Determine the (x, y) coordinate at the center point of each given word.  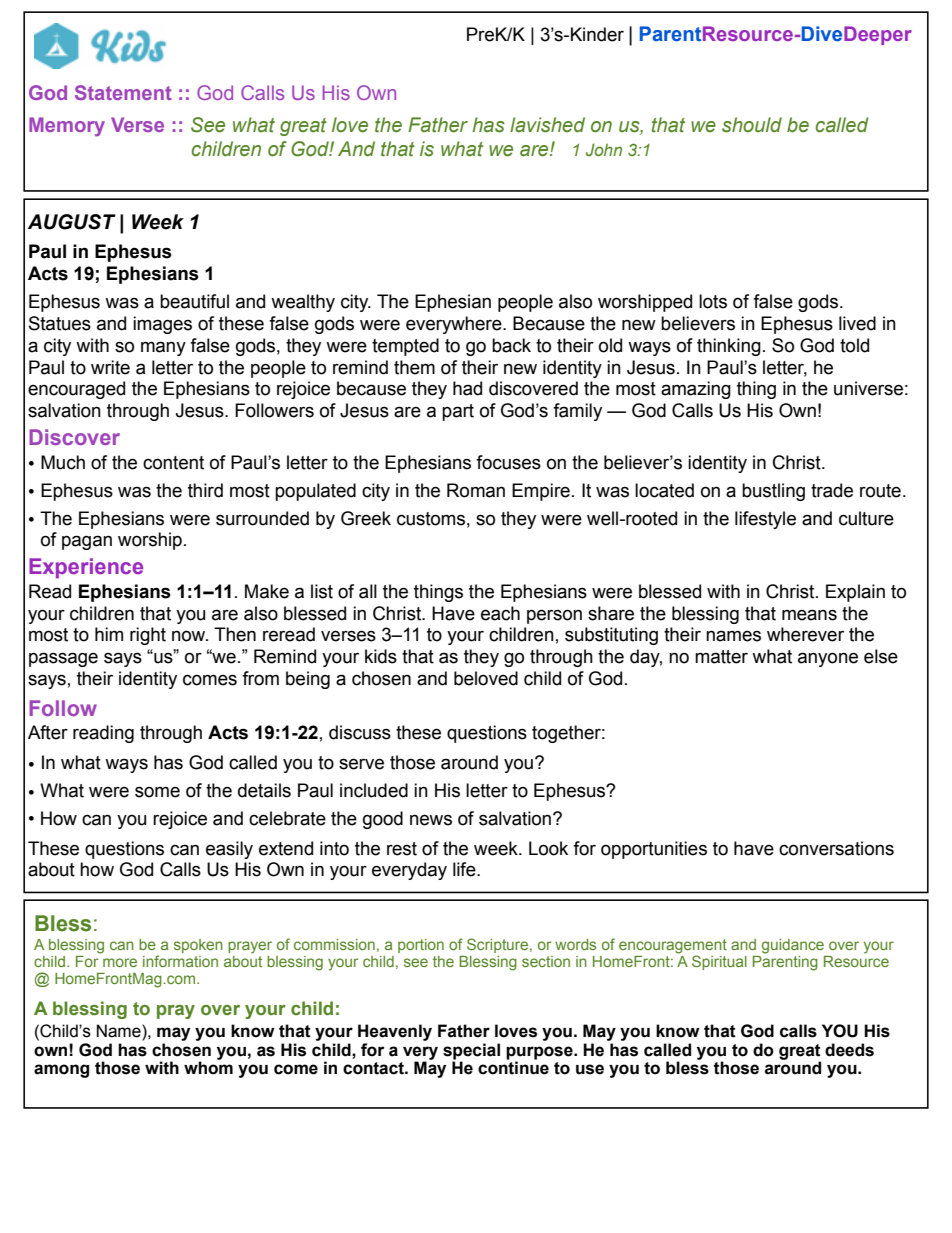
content (173, 463)
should (752, 125)
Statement (123, 92)
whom (208, 1067)
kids (381, 656)
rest (402, 849)
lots (713, 301)
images (162, 325)
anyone (828, 659)
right (148, 636)
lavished (547, 125)
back (511, 345)
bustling (773, 492)
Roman (476, 490)
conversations (836, 848)
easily (229, 850)
